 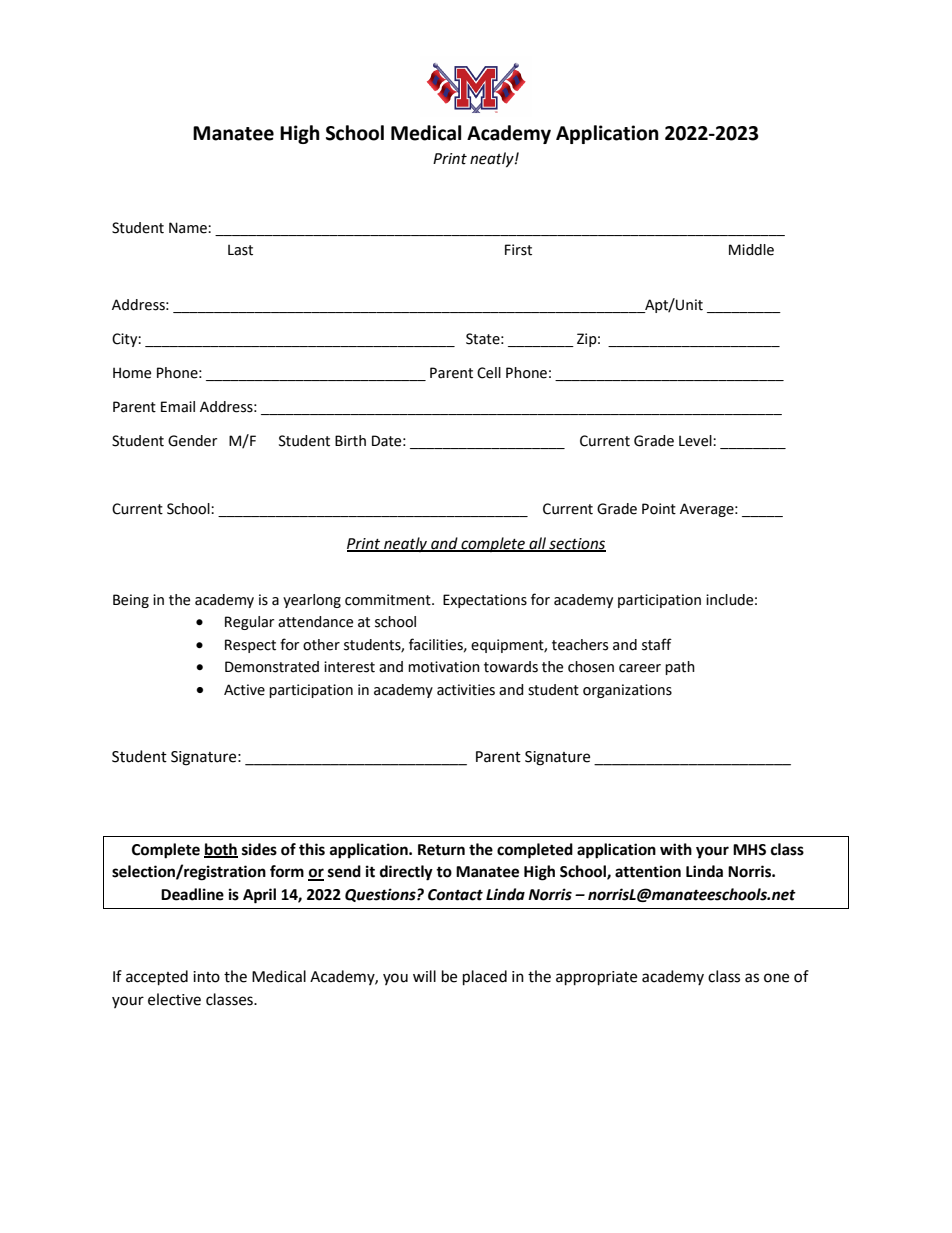 I want to click on into, so click(x=206, y=977).
